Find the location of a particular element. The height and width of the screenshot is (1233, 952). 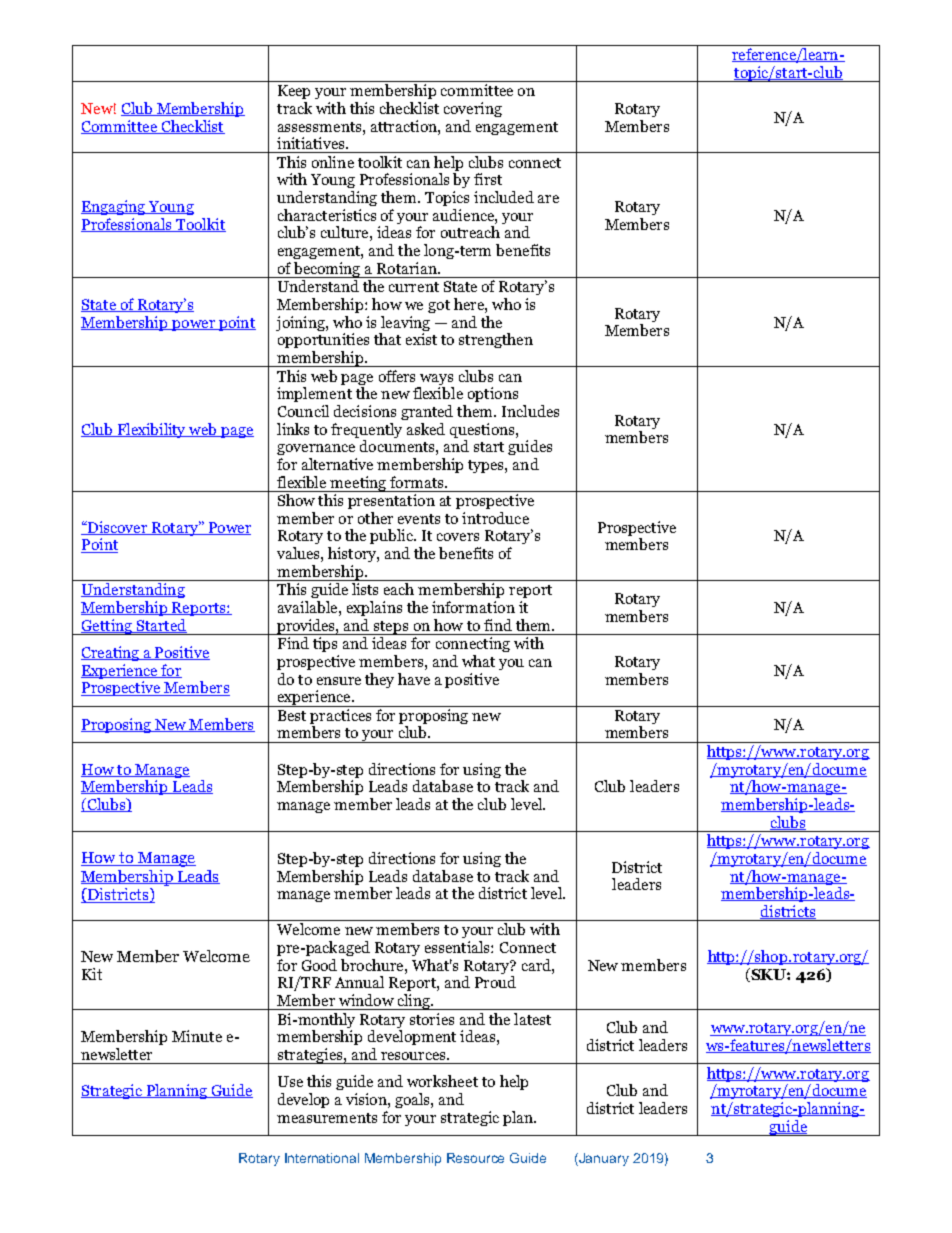

online is located at coordinates (333, 162).
